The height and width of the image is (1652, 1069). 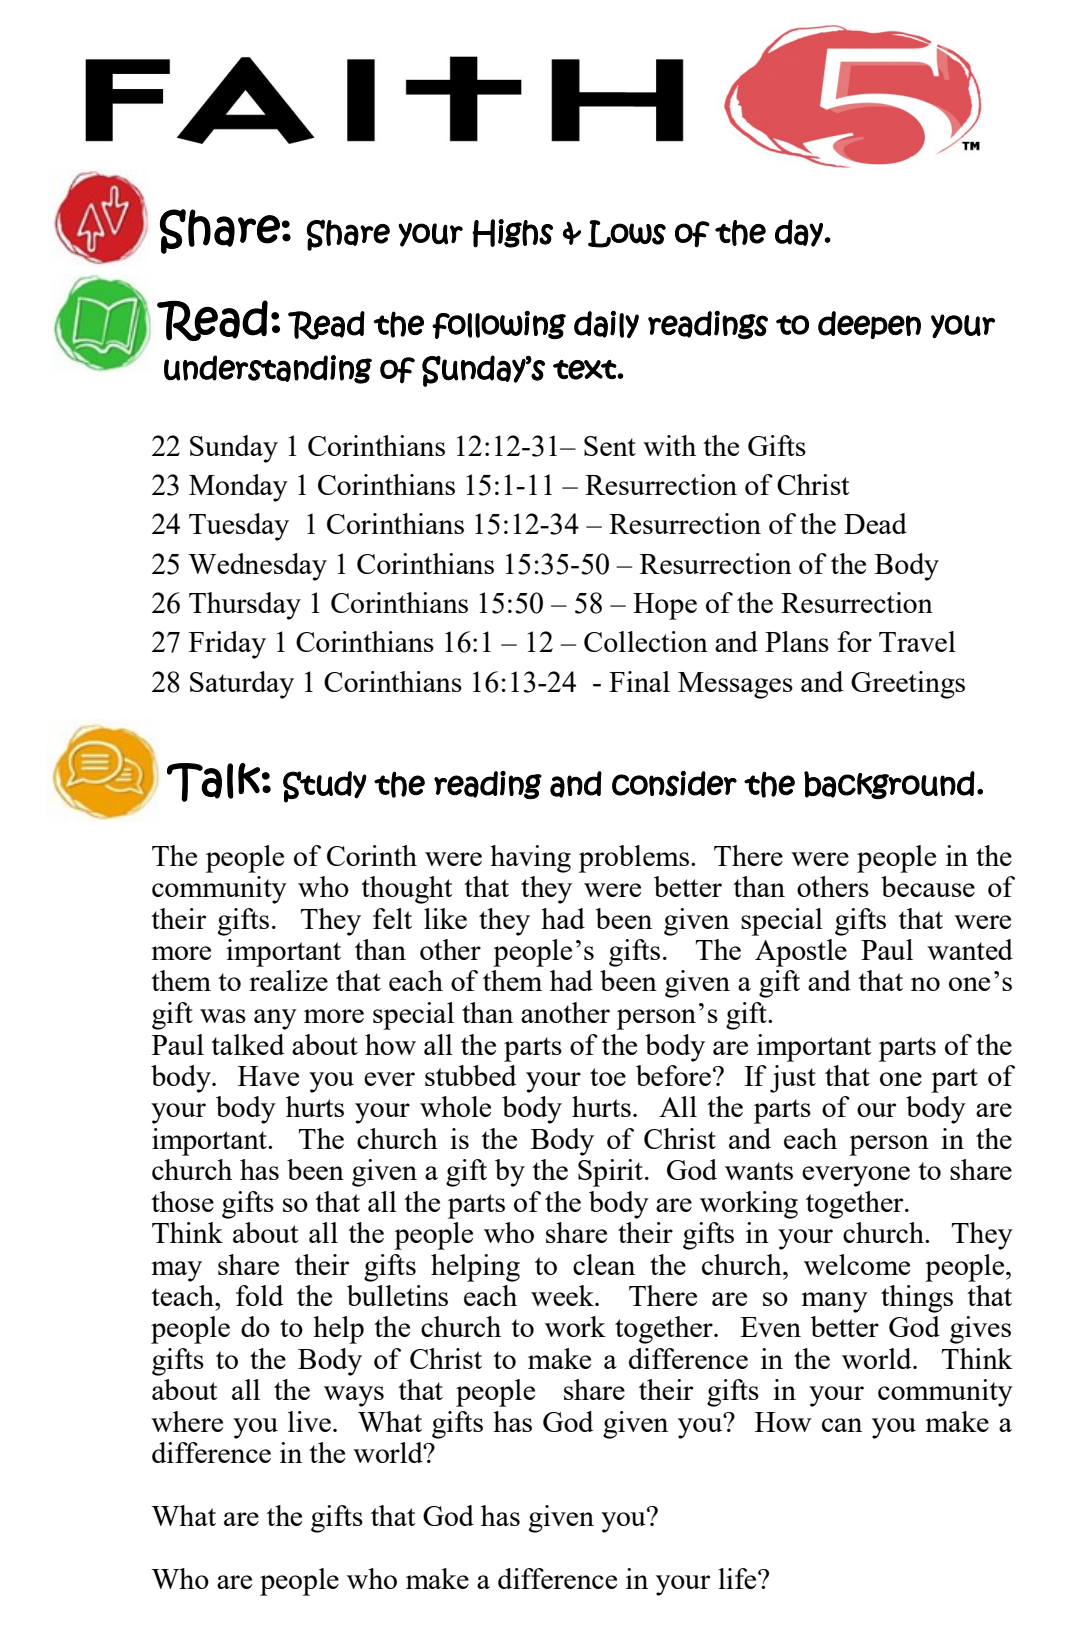 What do you see at coordinates (875, 523) in the image?
I see `Dead` at bounding box center [875, 523].
